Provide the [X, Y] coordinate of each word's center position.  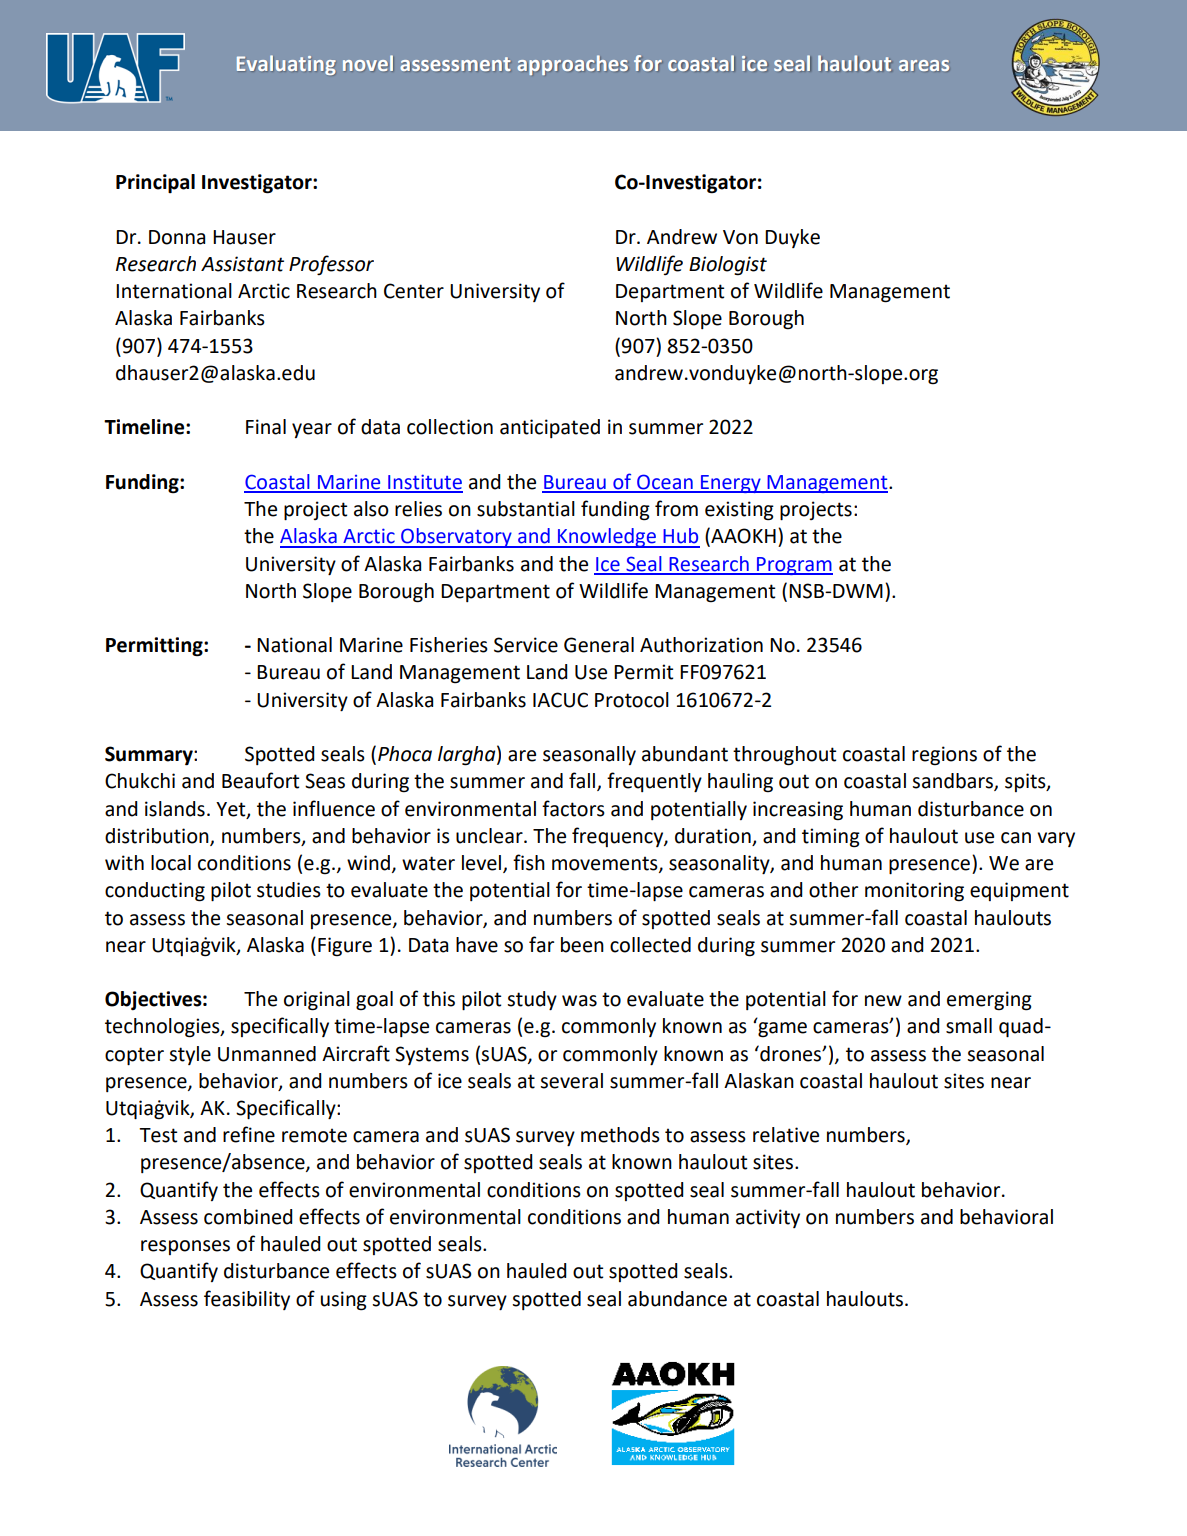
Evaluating [286, 65]
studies [289, 890]
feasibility [247, 1300]
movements [606, 864]
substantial [526, 509]
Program [794, 566]
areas [924, 65]
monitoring [914, 892]
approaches [573, 65]
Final [266, 427]
